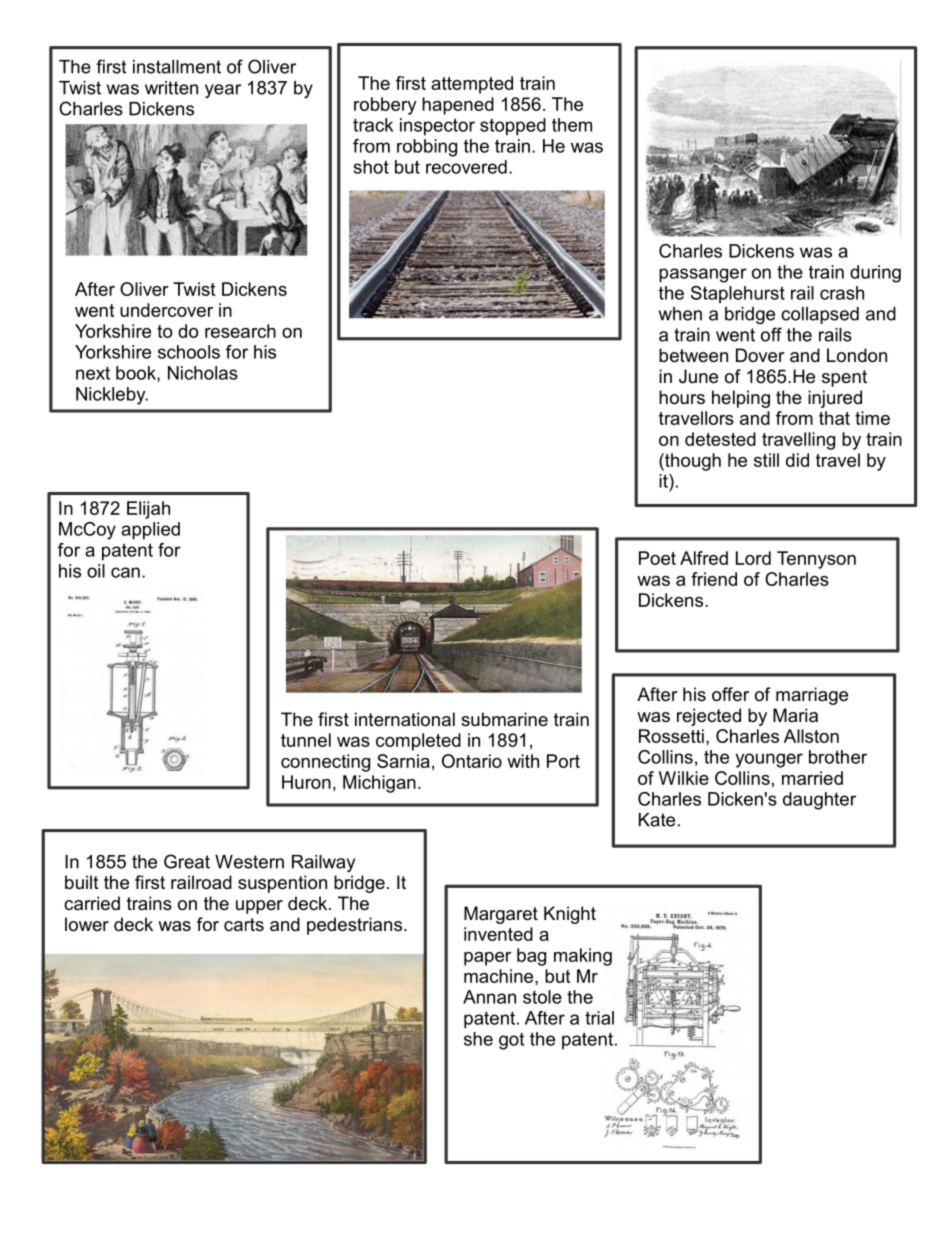 The width and height of the screenshot is (952, 1233). What do you see at coordinates (472, 85) in the screenshot?
I see `attempted` at bounding box center [472, 85].
